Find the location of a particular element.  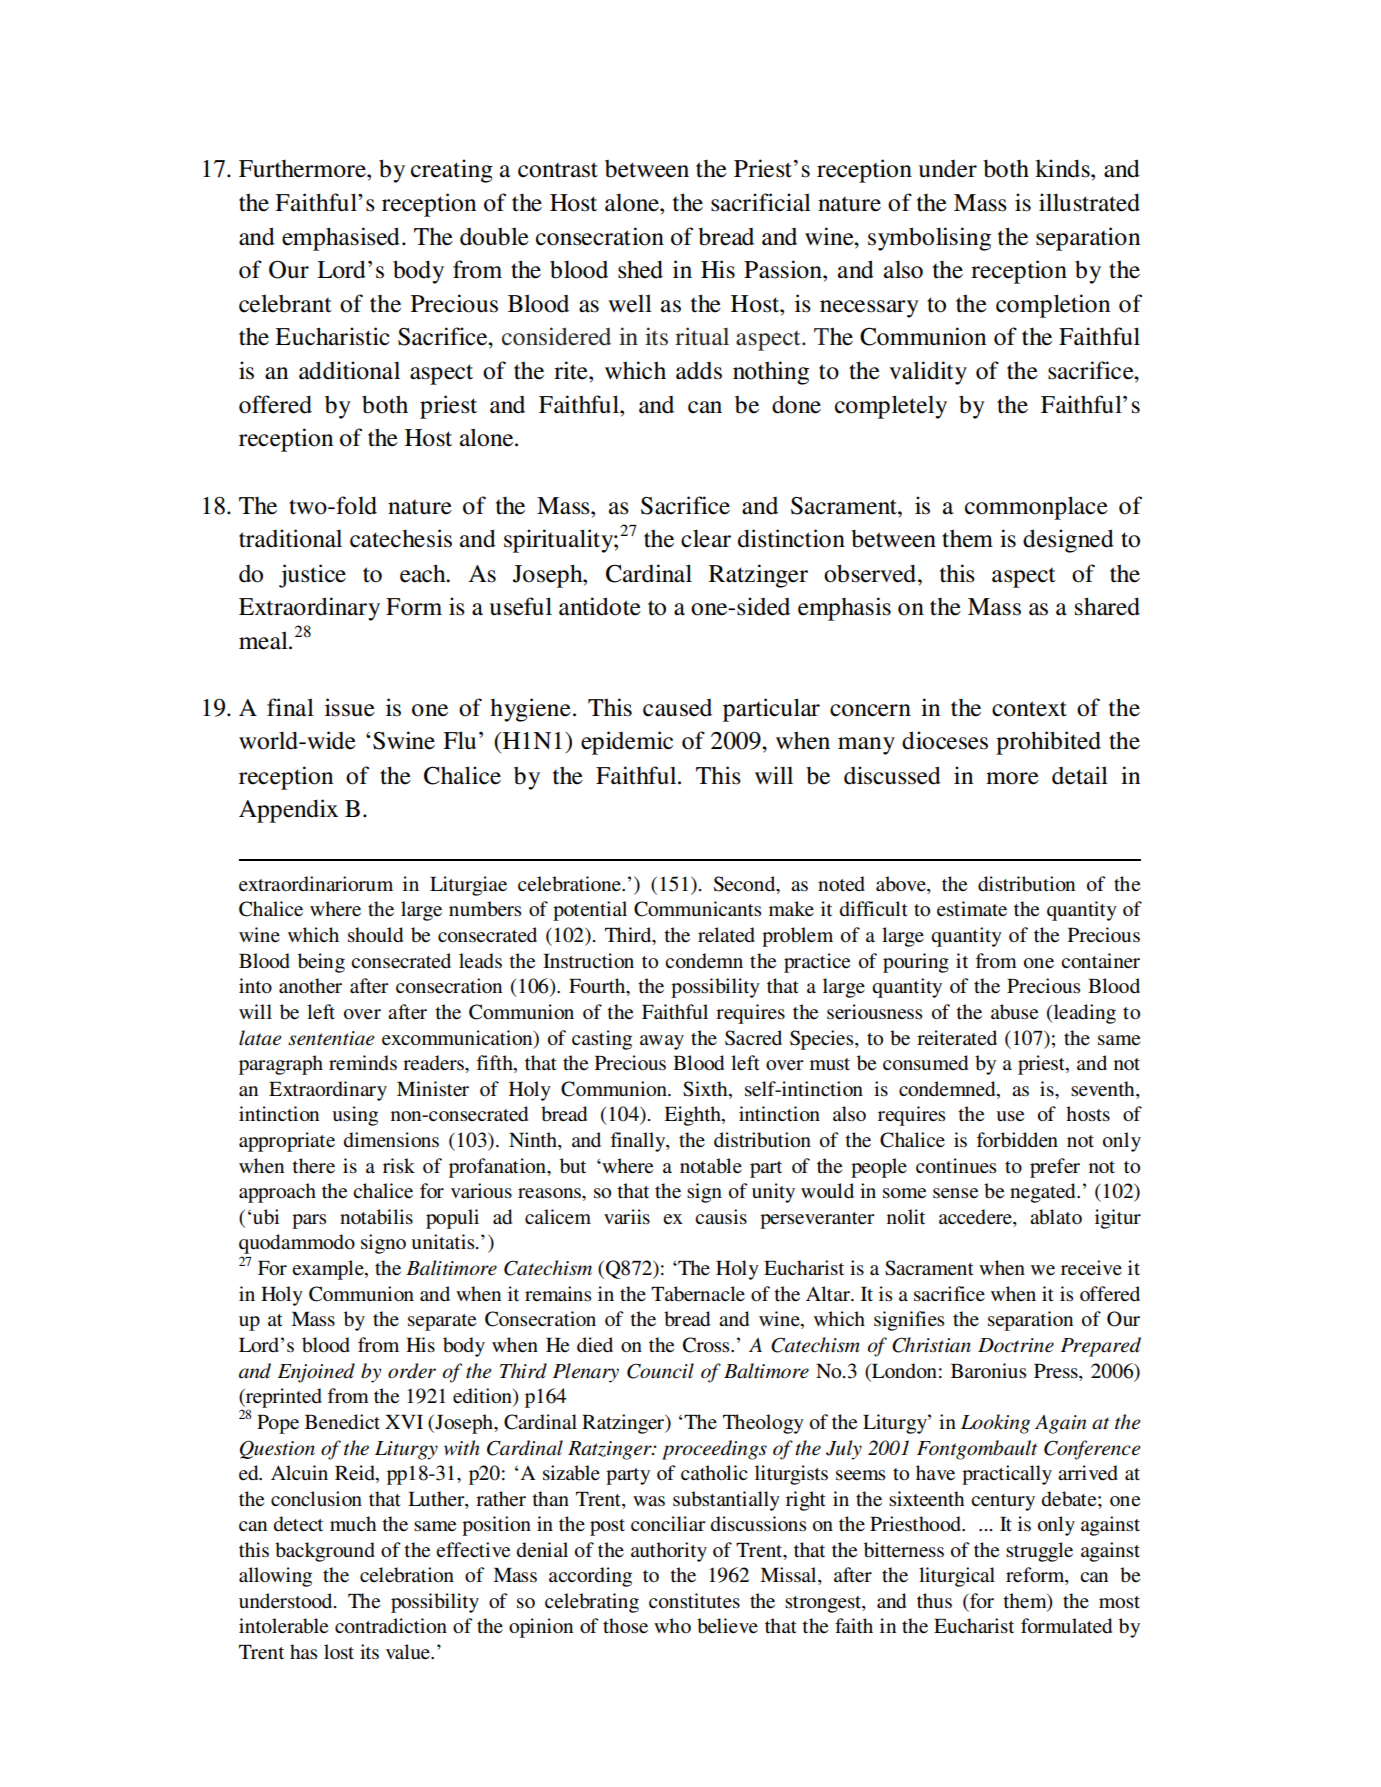

contradiction is located at coordinates (391, 1626).
